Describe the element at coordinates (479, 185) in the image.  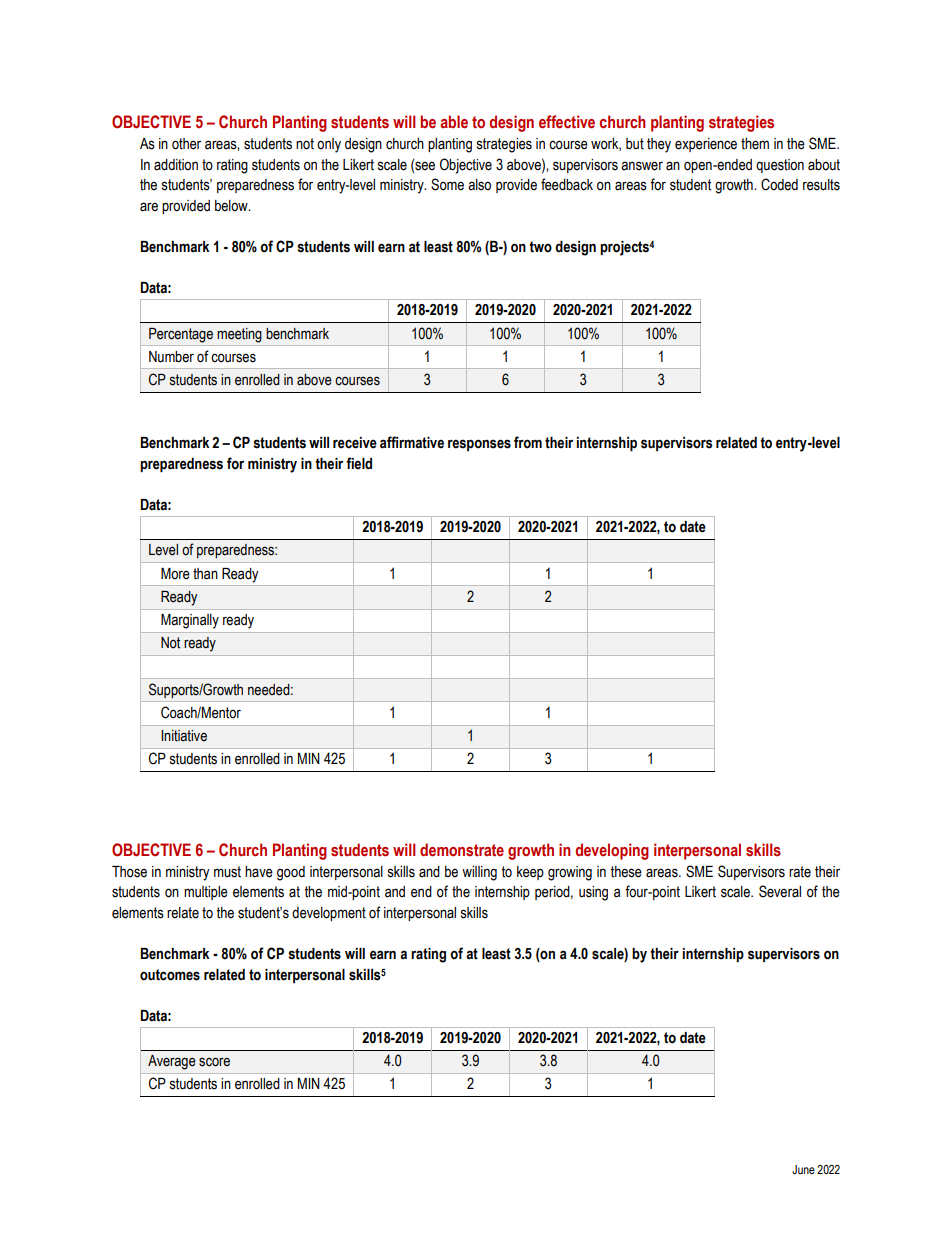
I see `also` at that location.
